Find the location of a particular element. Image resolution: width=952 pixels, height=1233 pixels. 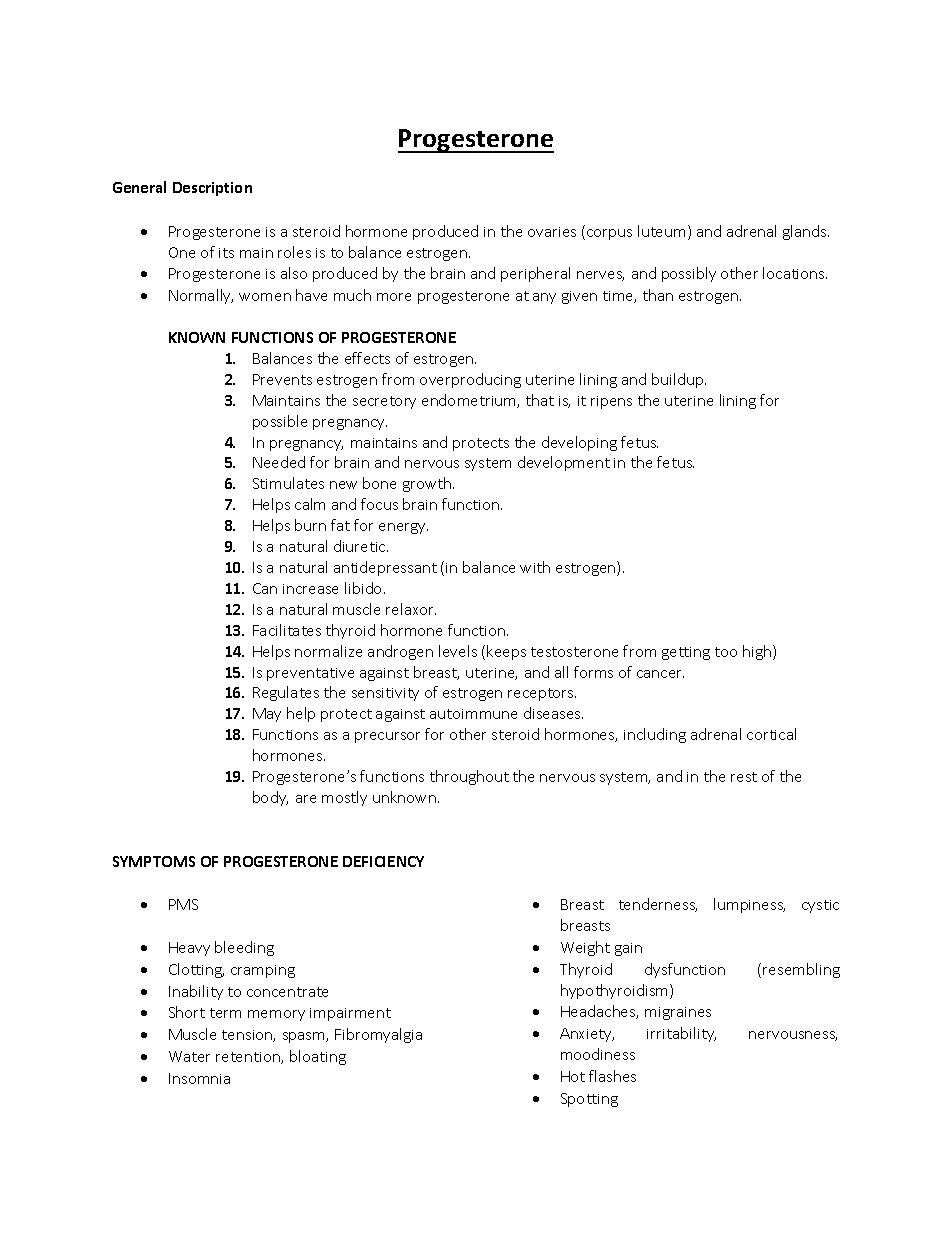

overproducing is located at coordinates (470, 380).
